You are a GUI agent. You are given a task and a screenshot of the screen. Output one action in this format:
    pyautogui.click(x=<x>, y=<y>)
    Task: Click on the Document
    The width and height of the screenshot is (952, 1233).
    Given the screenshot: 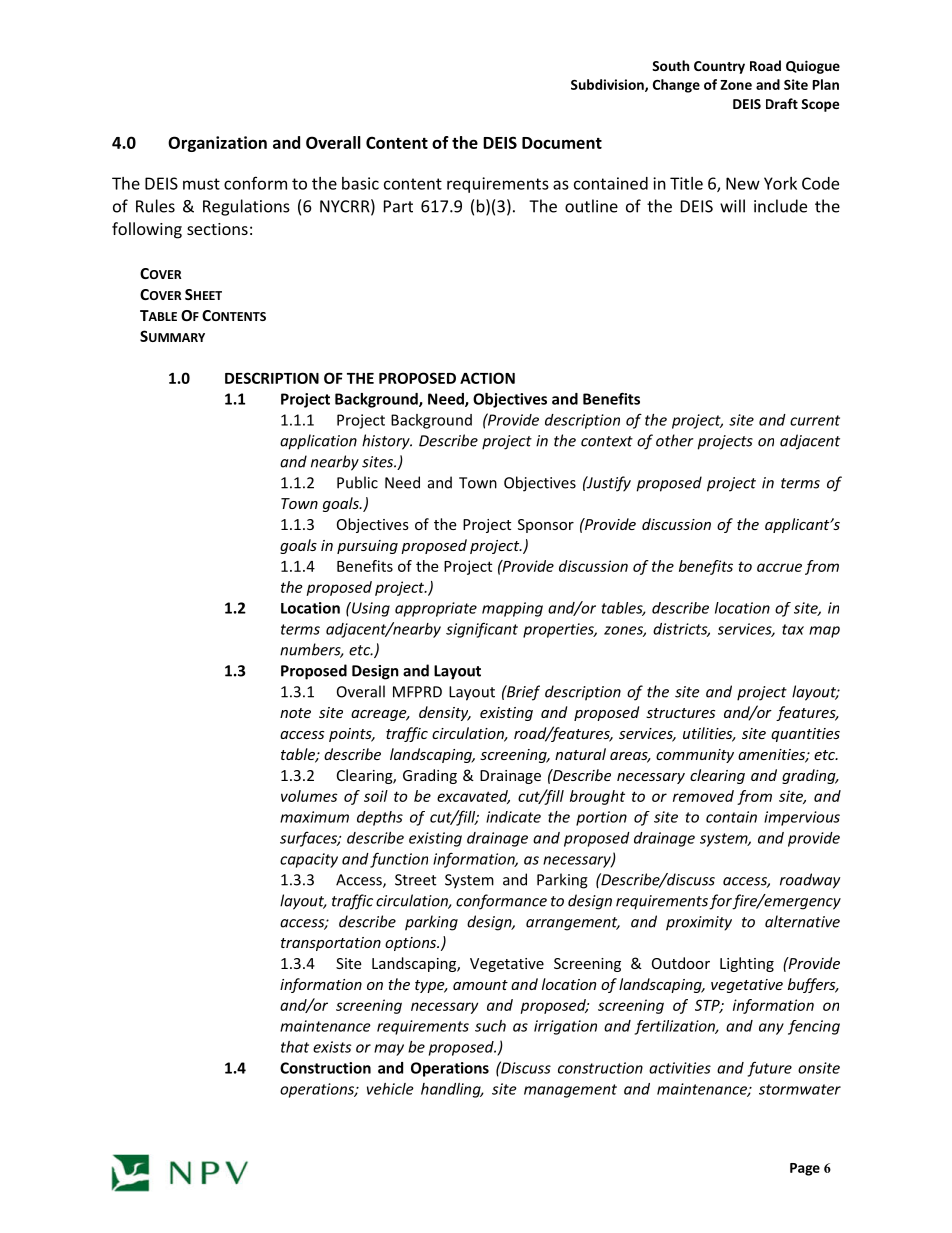 What is the action you would take?
    pyautogui.click(x=562, y=143)
